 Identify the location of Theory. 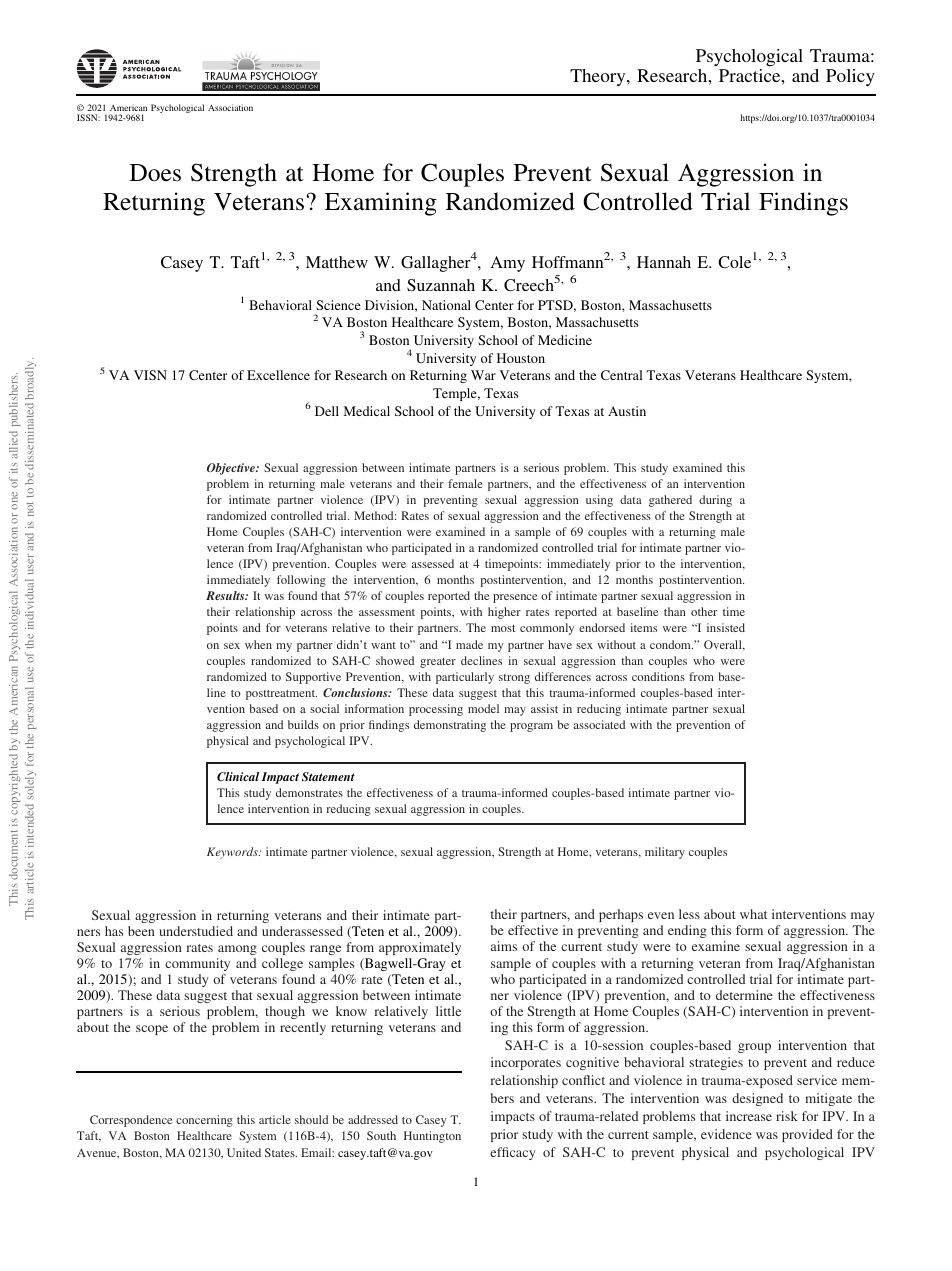
(599, 77).
